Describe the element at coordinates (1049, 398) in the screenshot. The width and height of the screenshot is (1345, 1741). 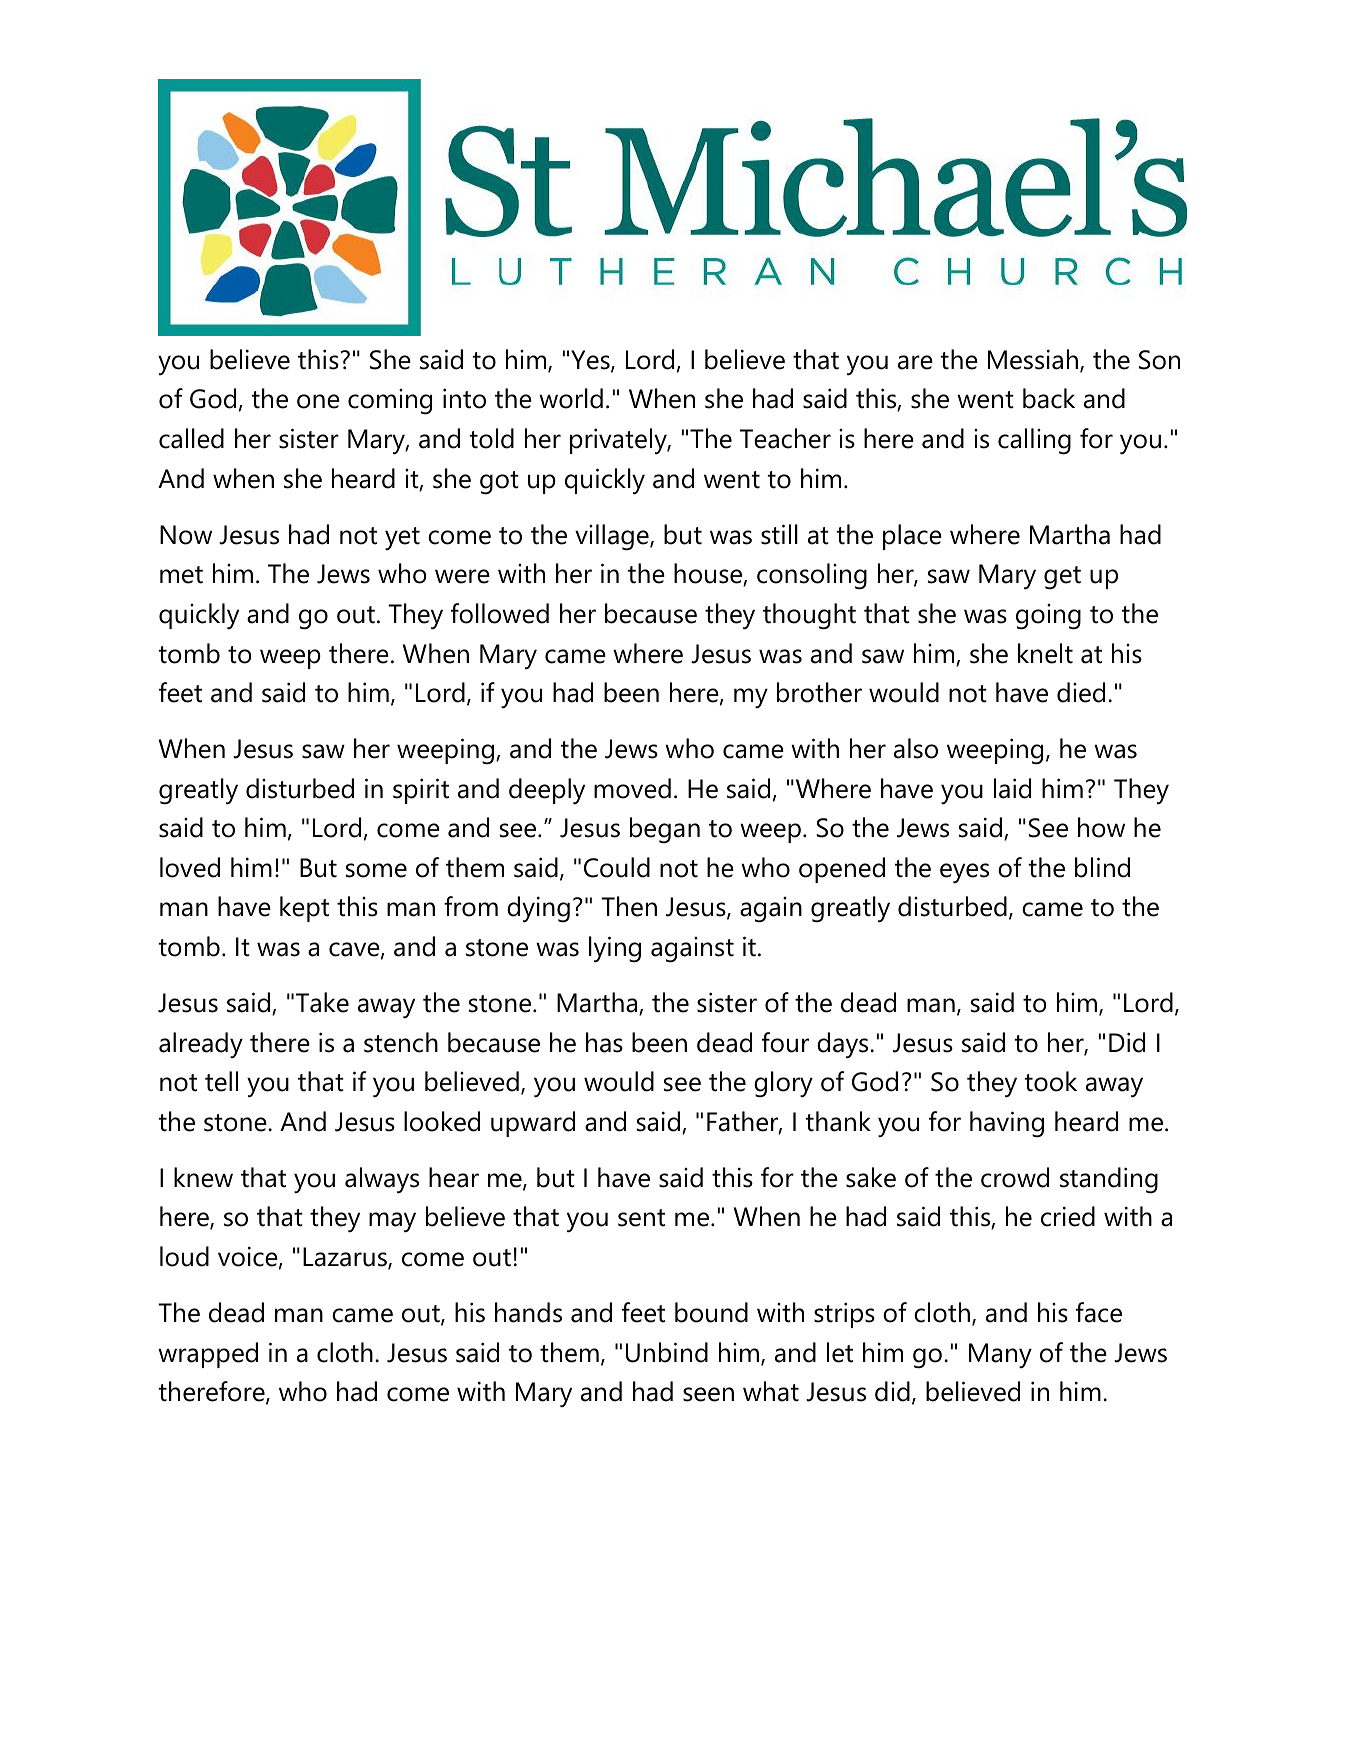
I see `back` at that location.
